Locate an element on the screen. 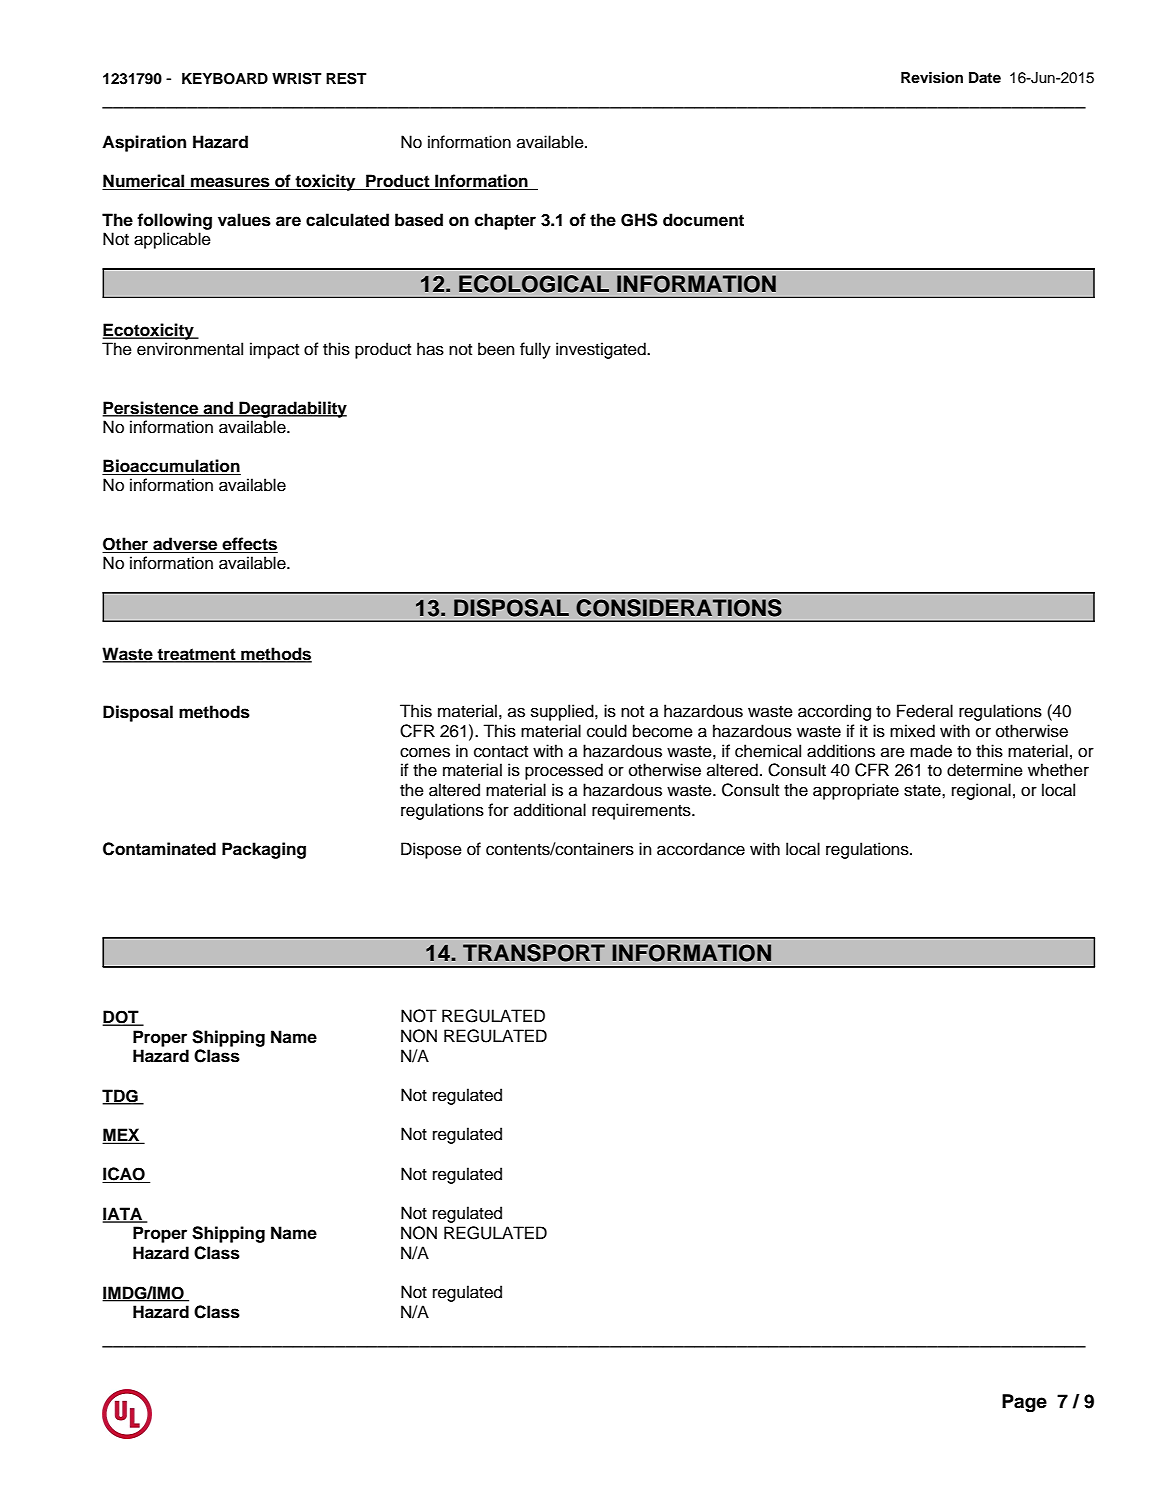 The width and height of the screenshot is (1165, 1507). KEYBOARD is located at coordinates (225, 79).
